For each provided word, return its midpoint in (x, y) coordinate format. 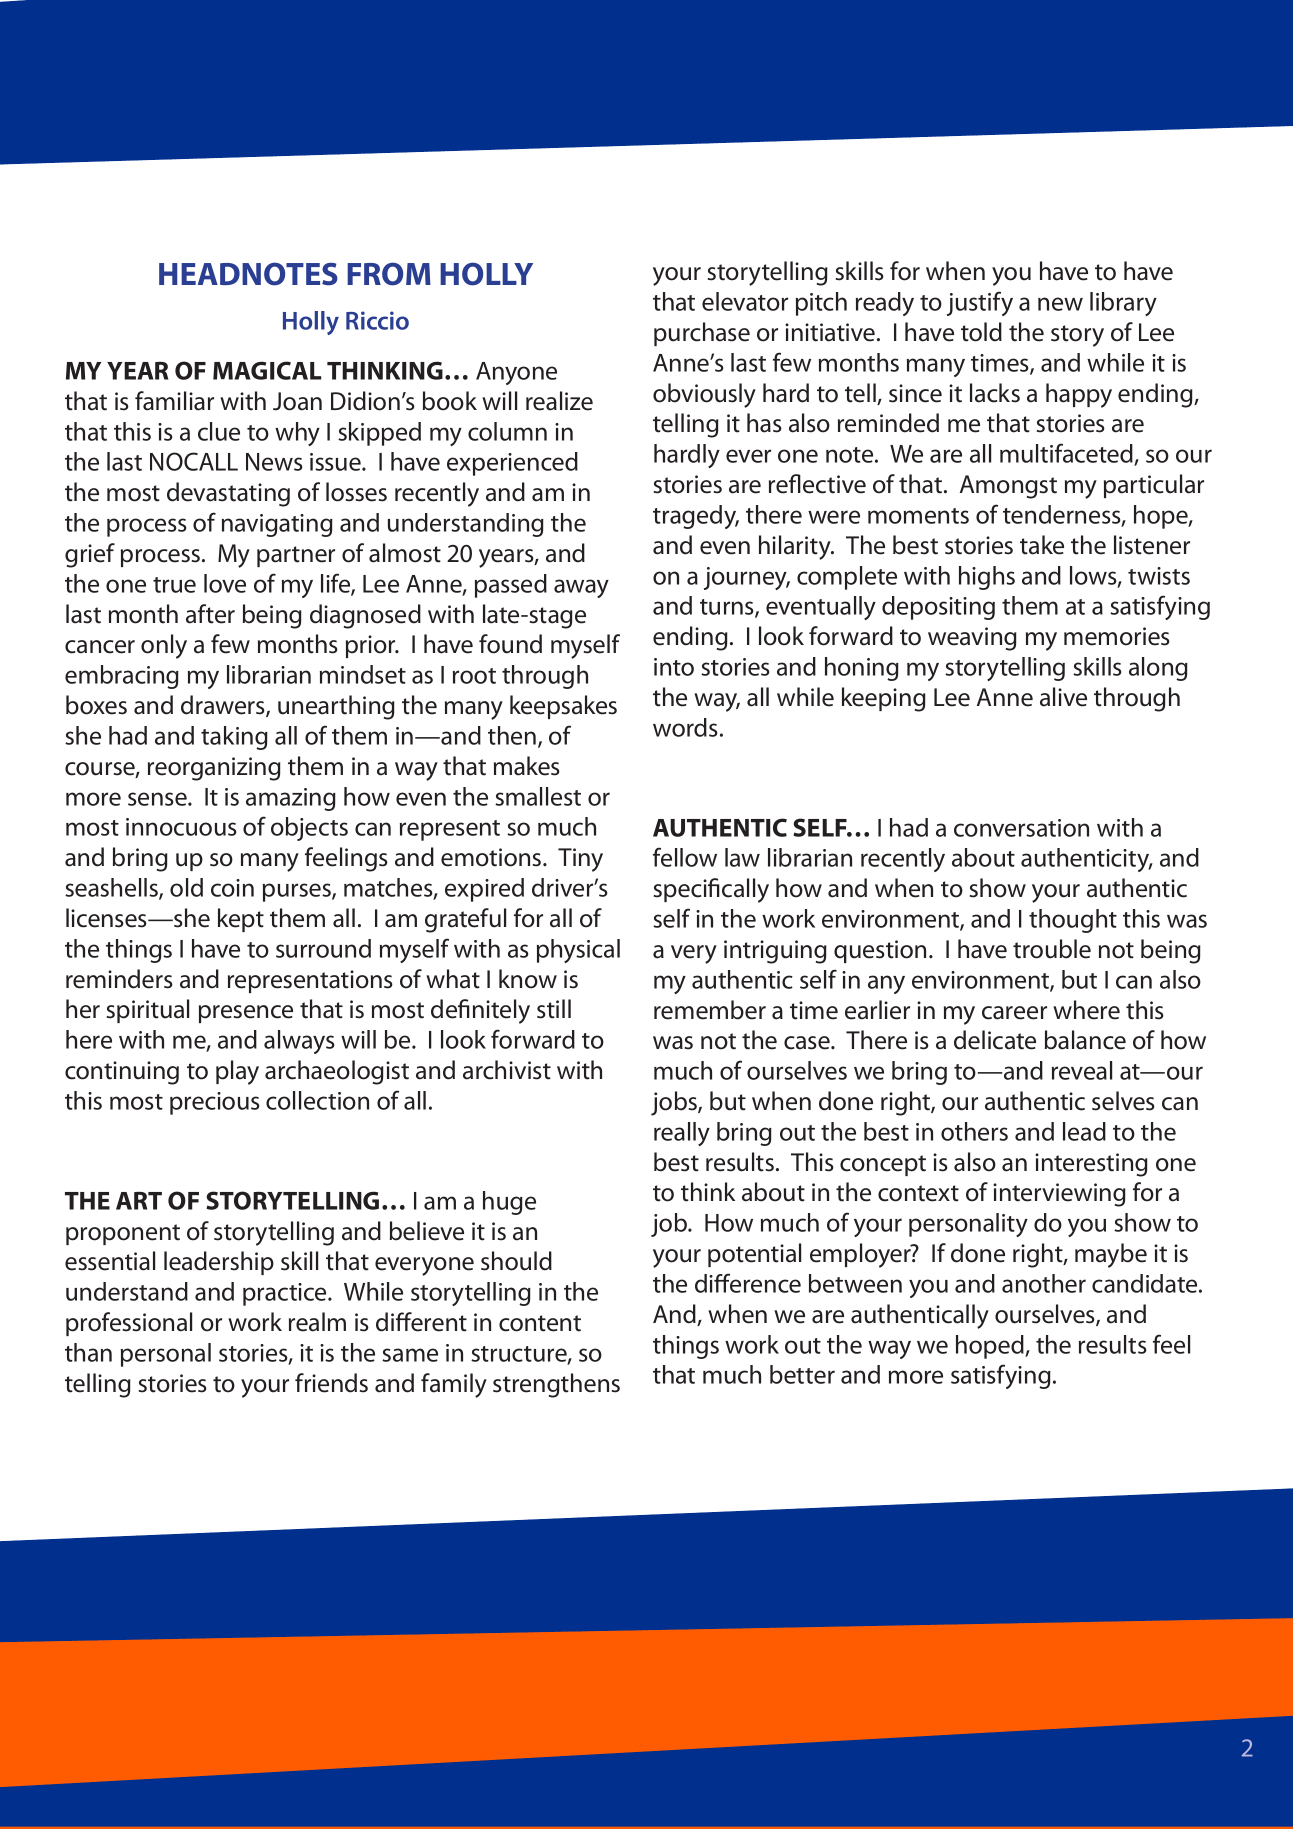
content (540, 1323)
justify (980, 303)
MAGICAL (267, 370)
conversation (1021, 828)
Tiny (580, 860)
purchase (702, 334)
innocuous (181, 827)
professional (129, 1324)
